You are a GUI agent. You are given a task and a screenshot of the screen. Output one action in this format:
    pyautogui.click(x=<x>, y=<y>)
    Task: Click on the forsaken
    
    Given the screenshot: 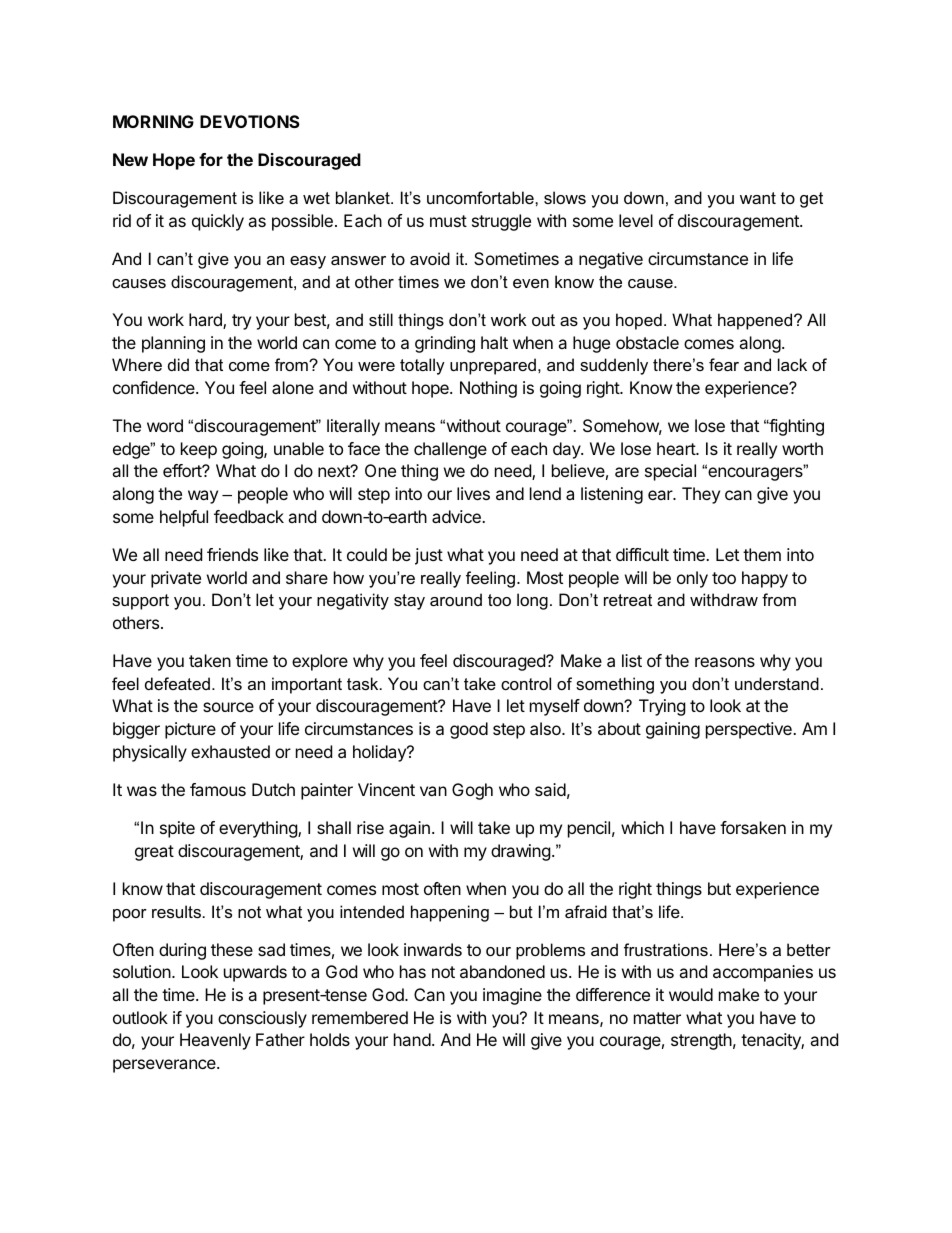 What is the action you would take?
    pyautogui.click(x=753, y=827)
